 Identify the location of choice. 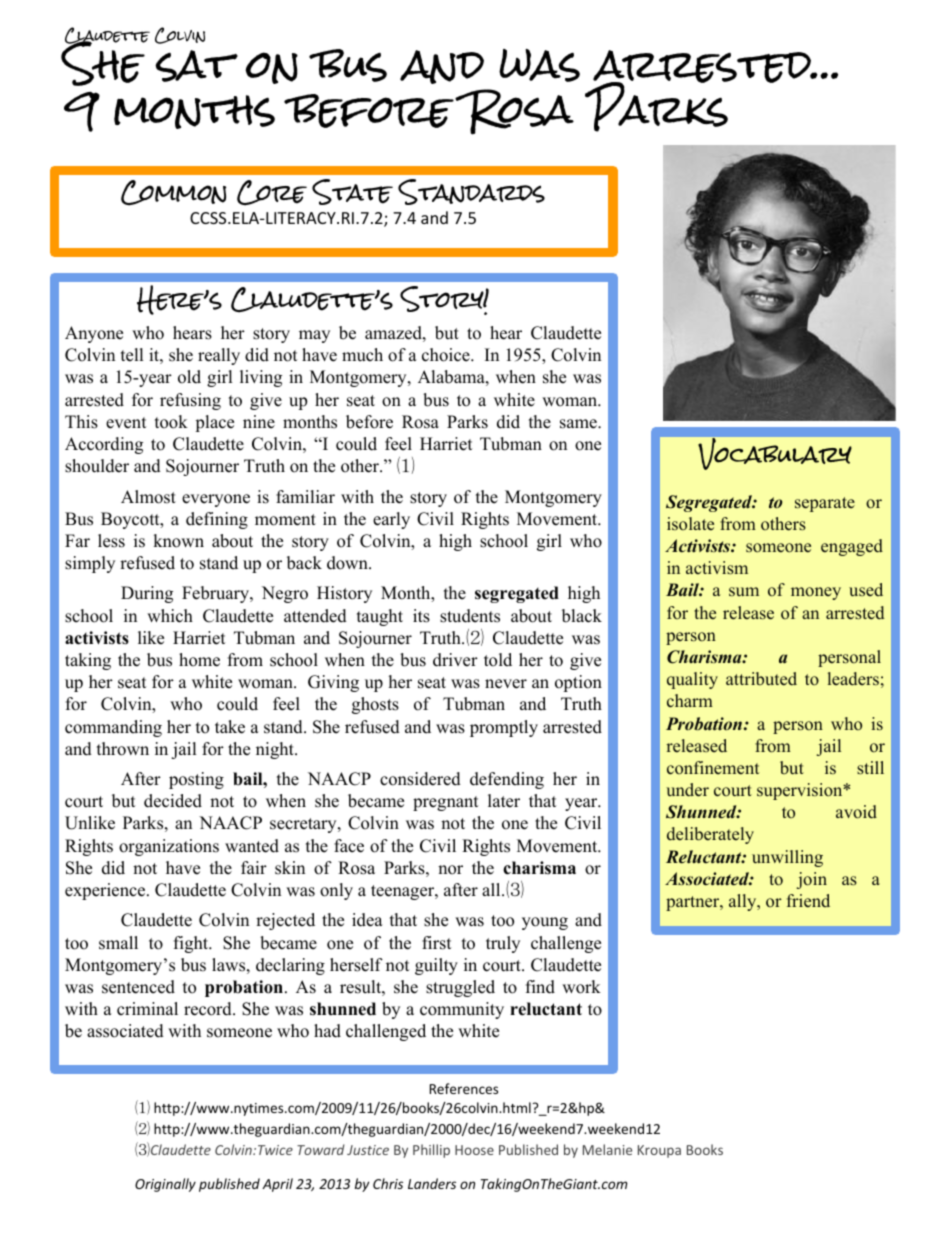
(447, 355).
